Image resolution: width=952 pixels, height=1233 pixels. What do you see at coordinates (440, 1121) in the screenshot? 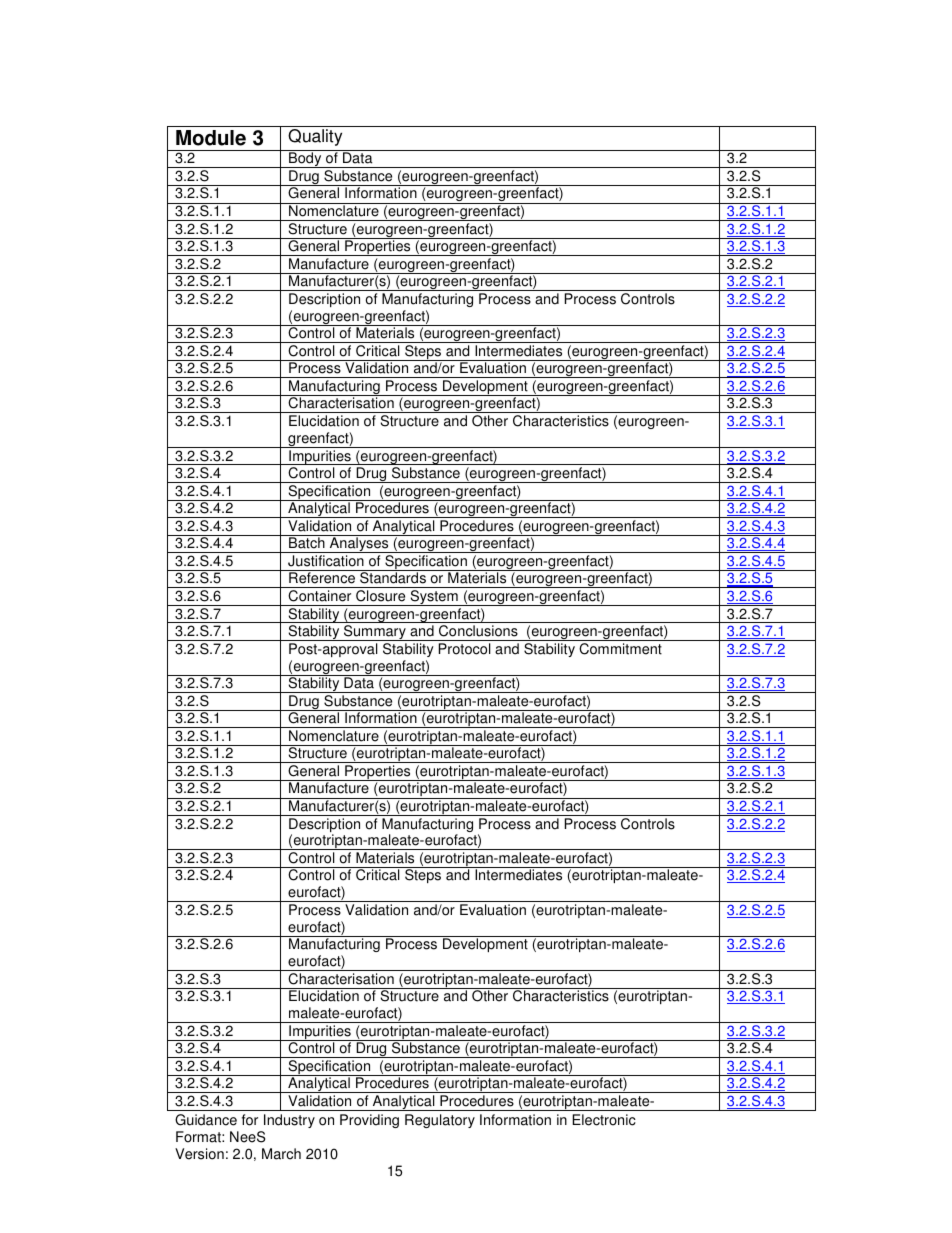
I see `Regulatory` at bounding box center [440, 1121].
